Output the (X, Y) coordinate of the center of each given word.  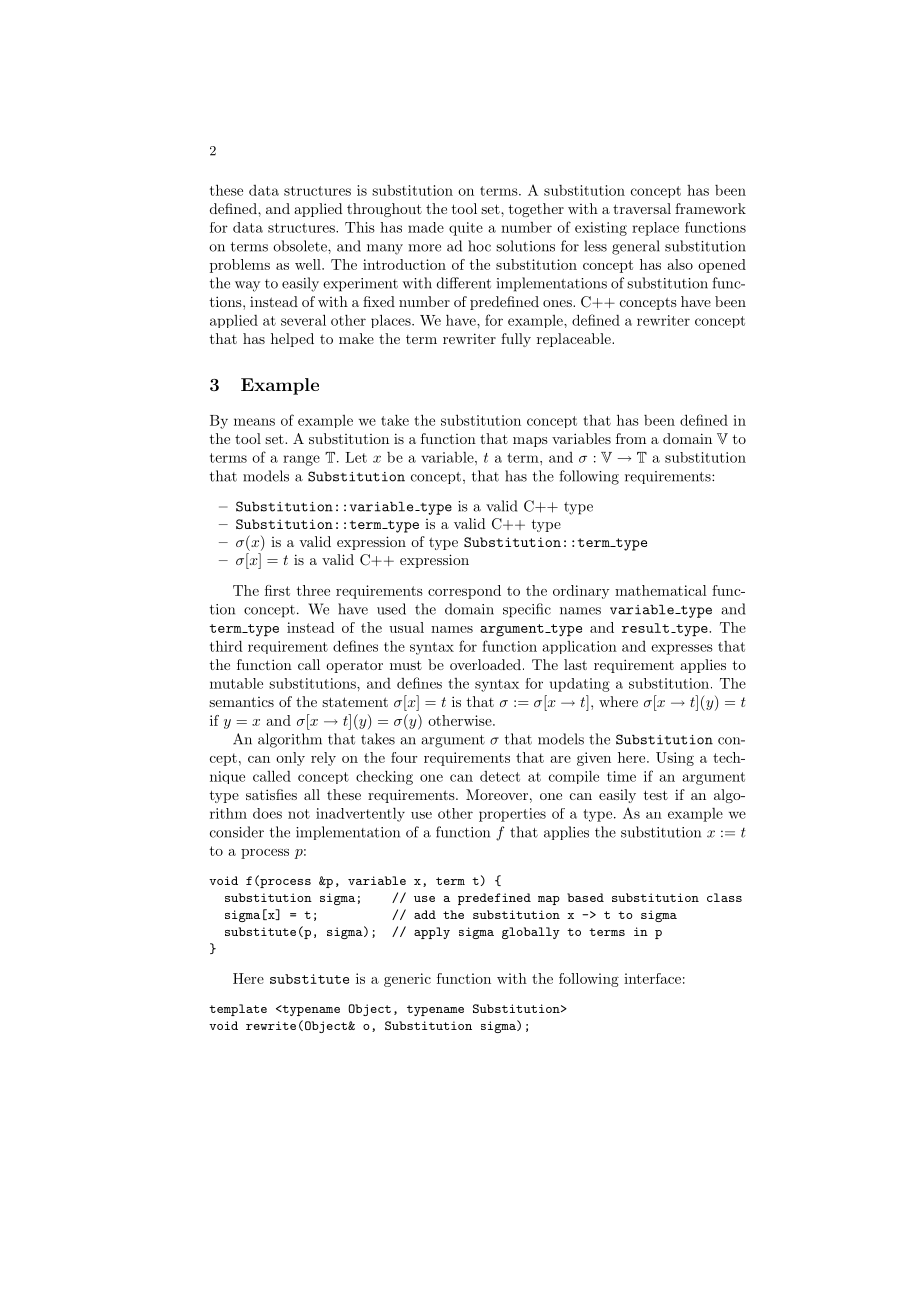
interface (652, 978)
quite (466, 229)
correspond (464, 592)
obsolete (301, 246)
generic (407, 980)
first (277, 590)
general (636, 247)
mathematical (661, 590)
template (238, 1010)
